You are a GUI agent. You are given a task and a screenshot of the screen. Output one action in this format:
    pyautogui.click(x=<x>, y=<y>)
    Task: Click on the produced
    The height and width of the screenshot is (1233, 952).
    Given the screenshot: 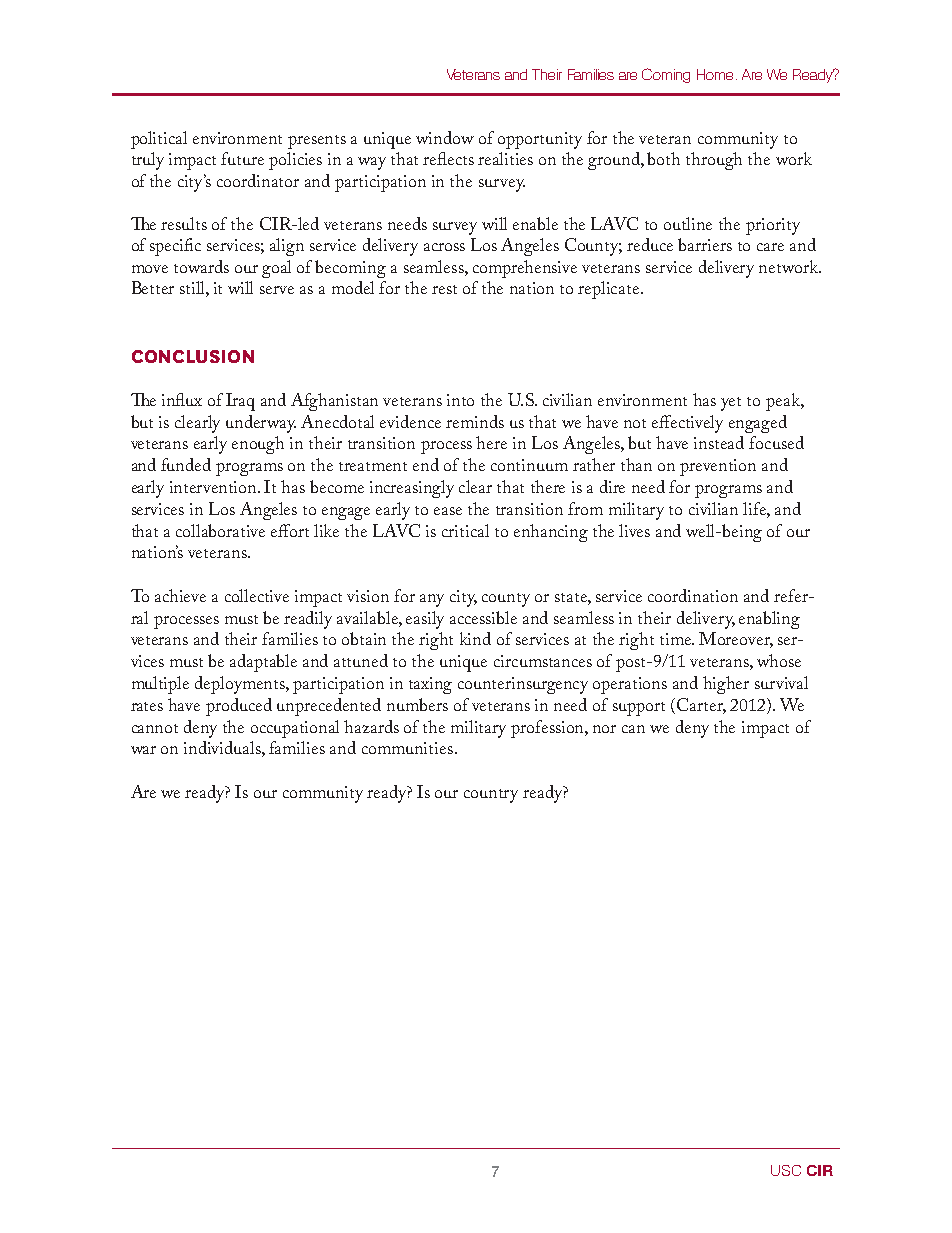 What is the action you would take?
    pyautogui.click(x=239, y=707)
